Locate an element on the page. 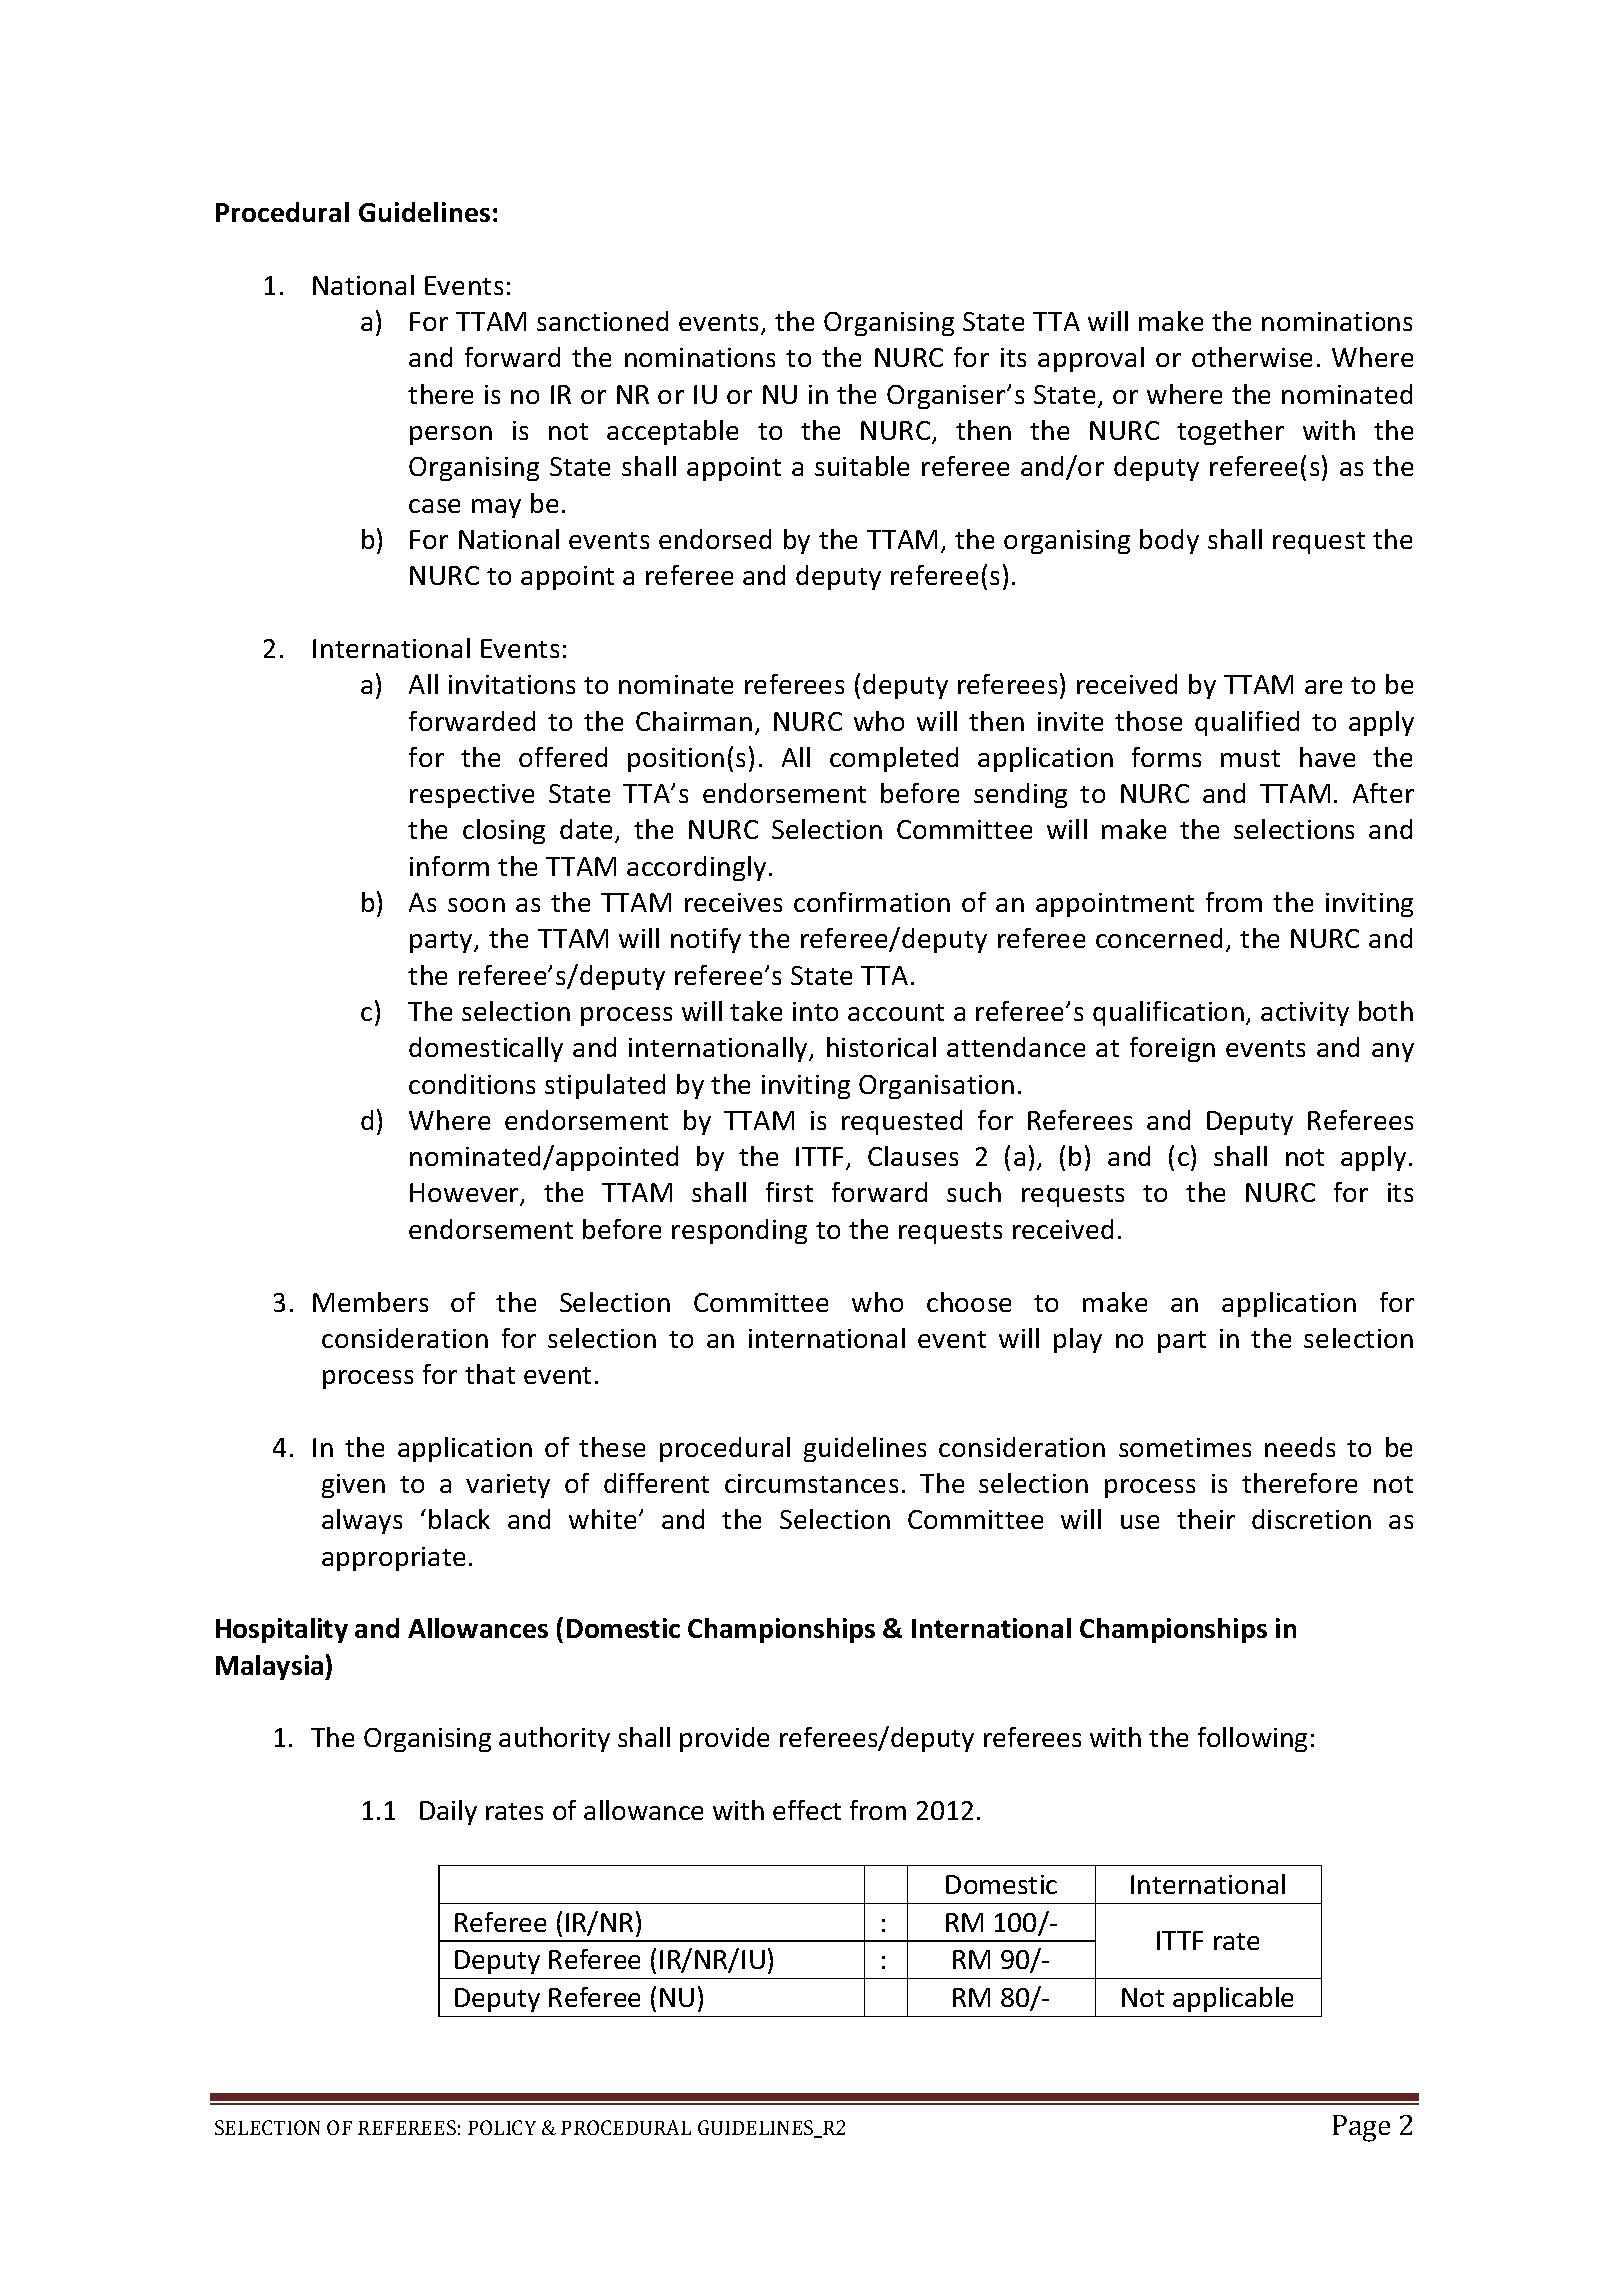 The image size is (1609, 2277). soon is located at coordinates (476, 905).
